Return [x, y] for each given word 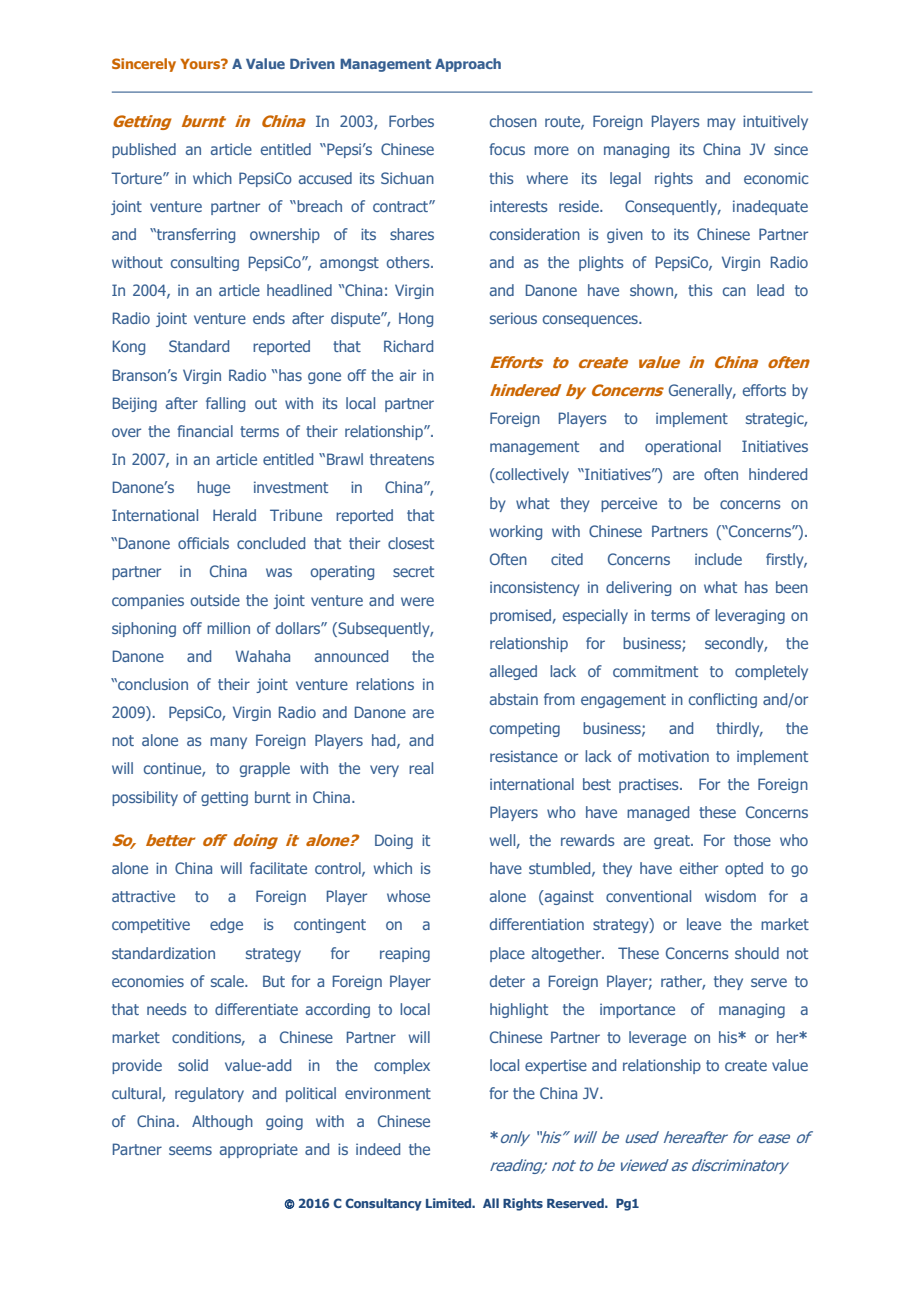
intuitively [775, 122]
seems [190, 1150]
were [417, 601]
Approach [468, 65]
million [228, 628]
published [144, 150]
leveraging [750, 616]
